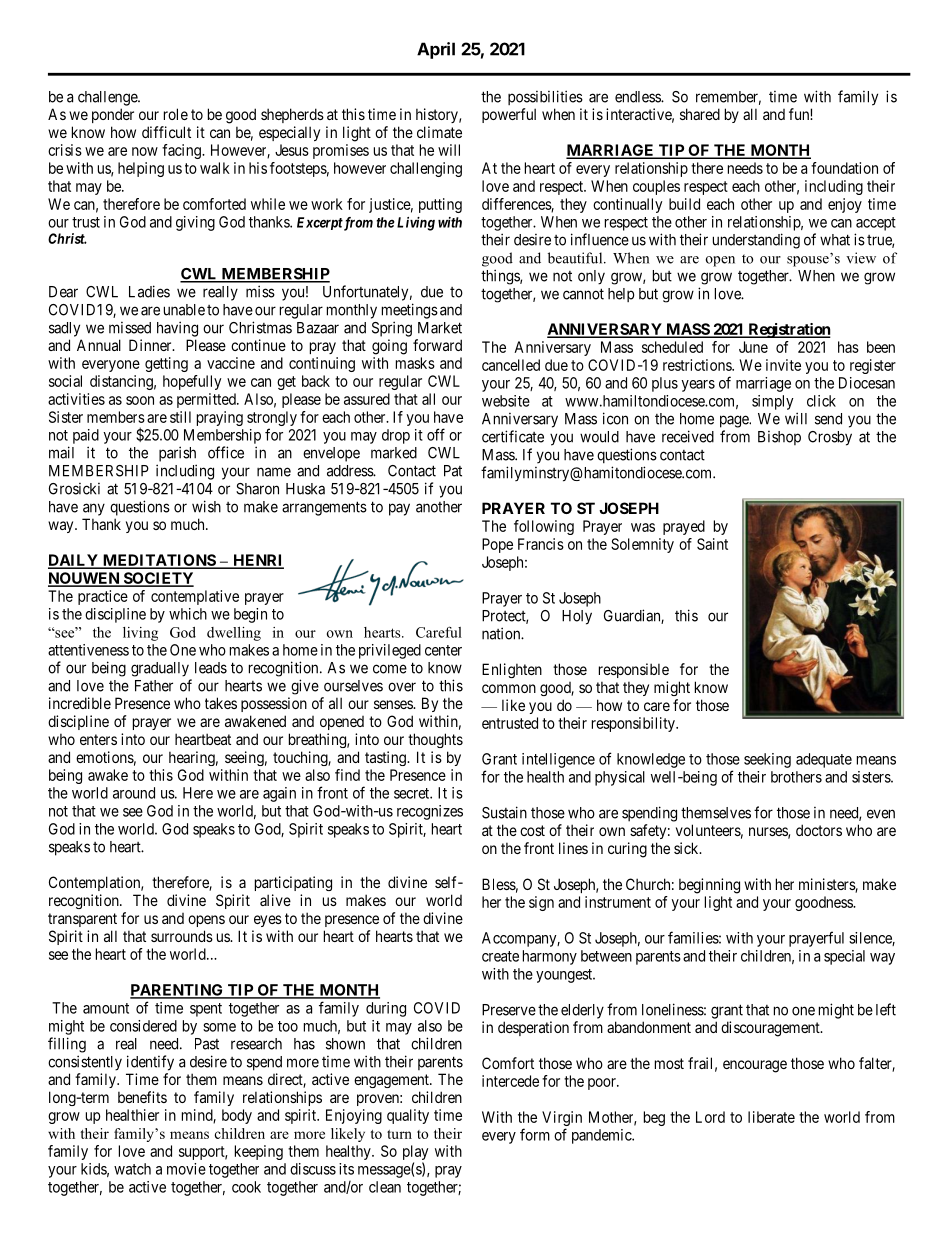 This screenshot has width=952, height=1233. What do you see at coordinates (188, 614) in the screenshot?
I see `which` at bounding box center [188, 614].
